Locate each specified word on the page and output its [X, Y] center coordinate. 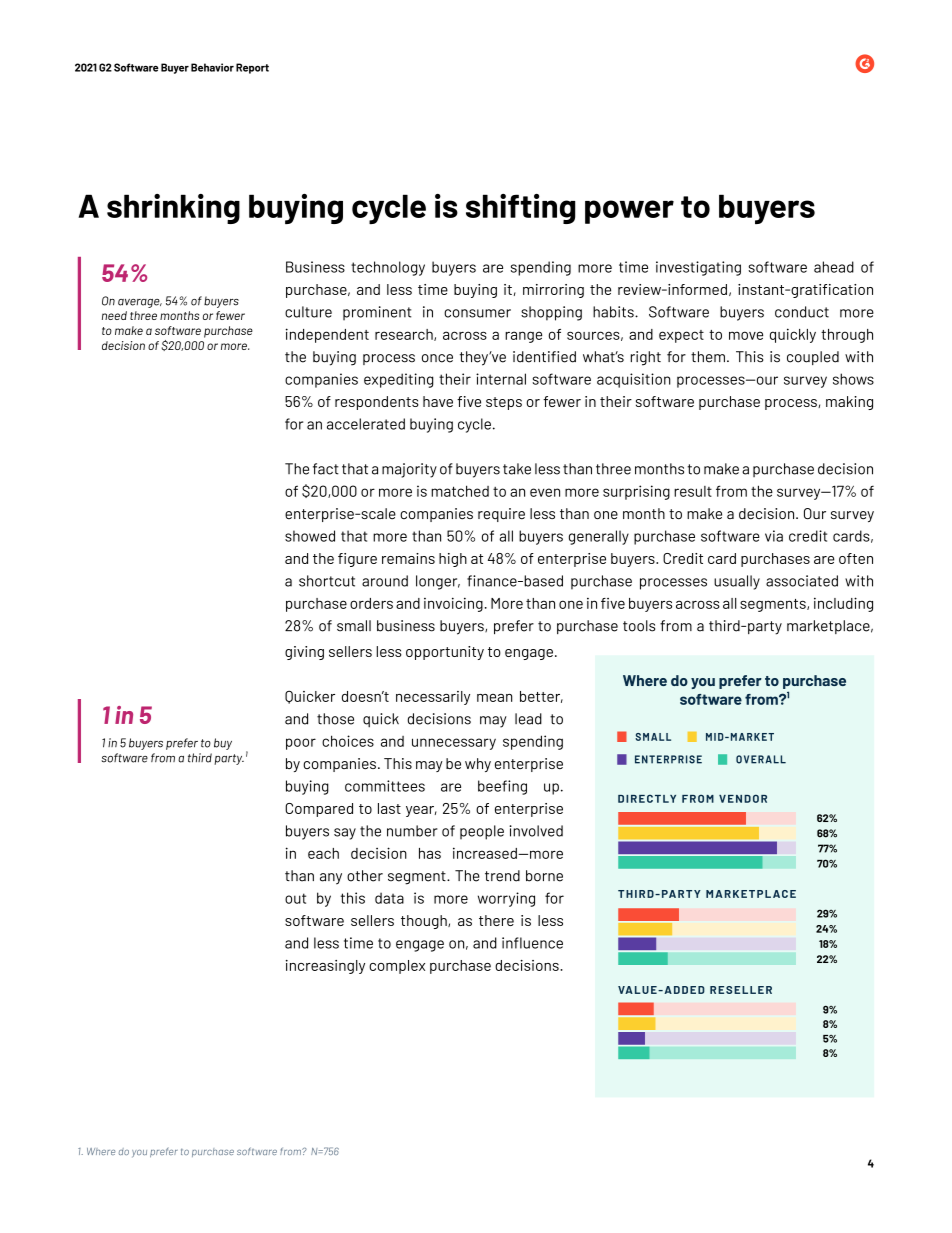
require [501, 515]
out [295, 898]
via [774, 536]
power [629, 212]
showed [310, 536]
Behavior [212, 67]
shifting [521, 209]
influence [532, 943]
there [496, 920]
